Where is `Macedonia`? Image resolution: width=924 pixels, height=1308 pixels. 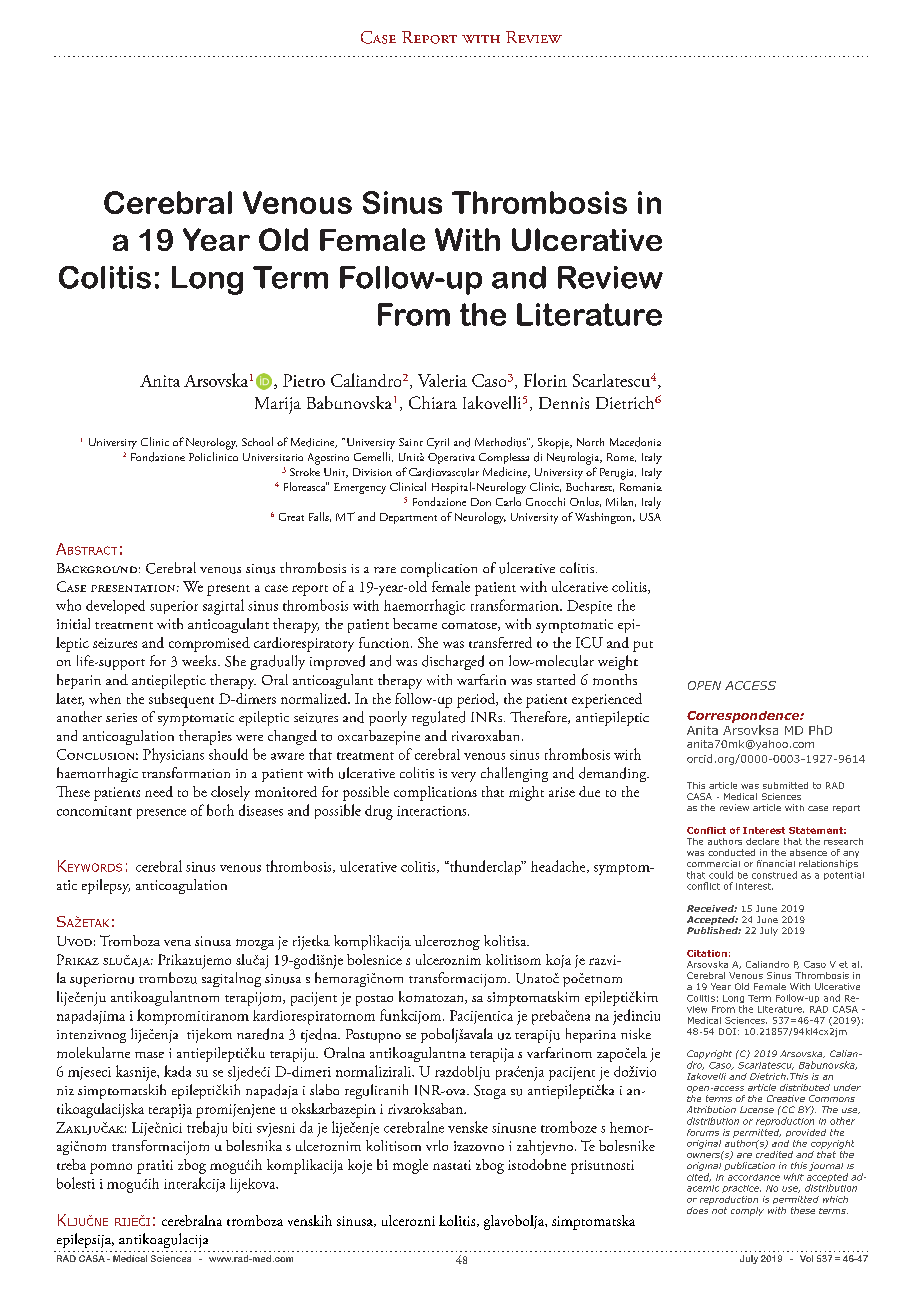
Macedonia is located at coordinates (635, 442).
